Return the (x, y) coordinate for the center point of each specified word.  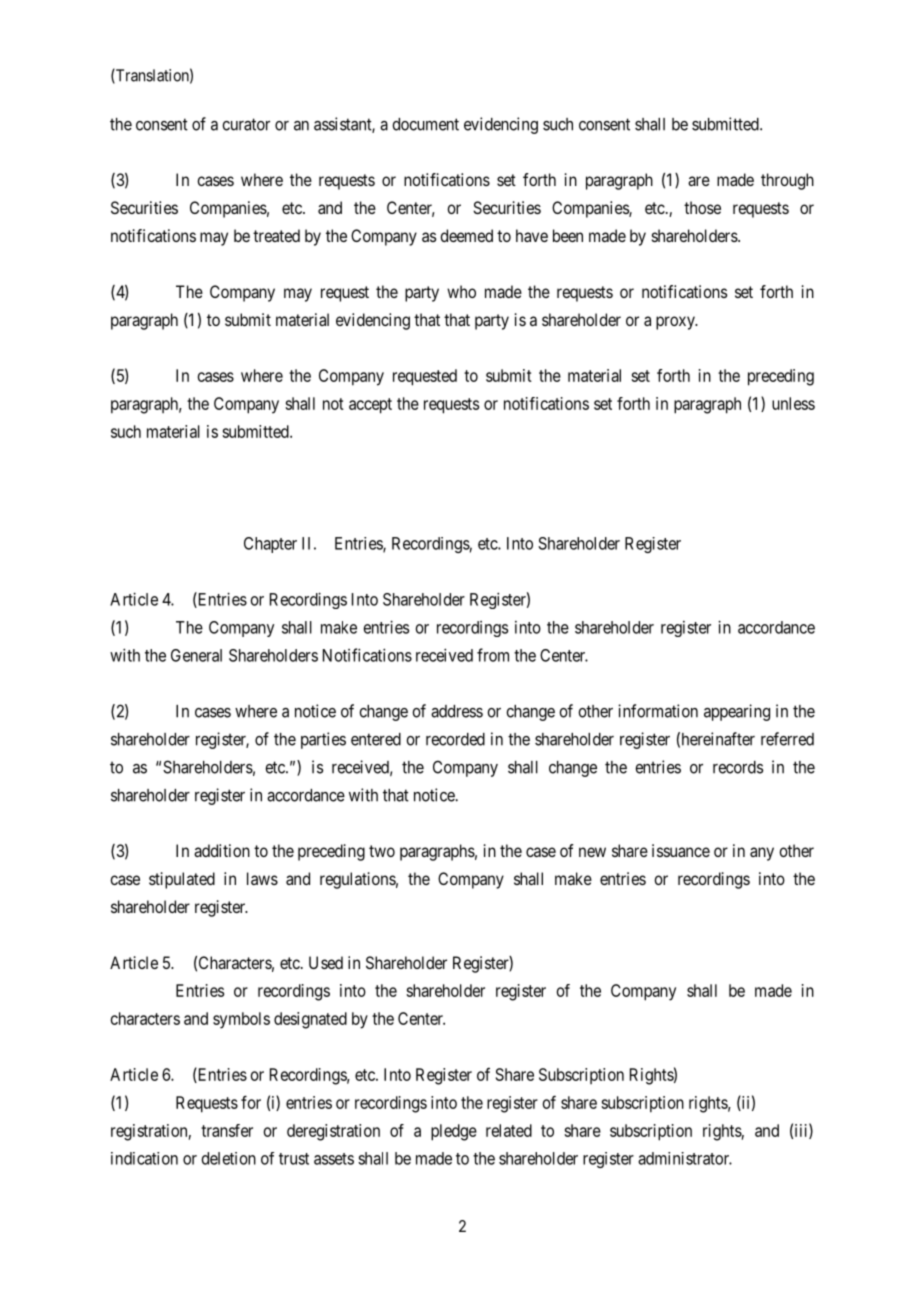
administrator (685, 1158)
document (425, 124)
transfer (227, 1130)
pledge (454, 1132)
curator (246, 124)
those (702, 207)
